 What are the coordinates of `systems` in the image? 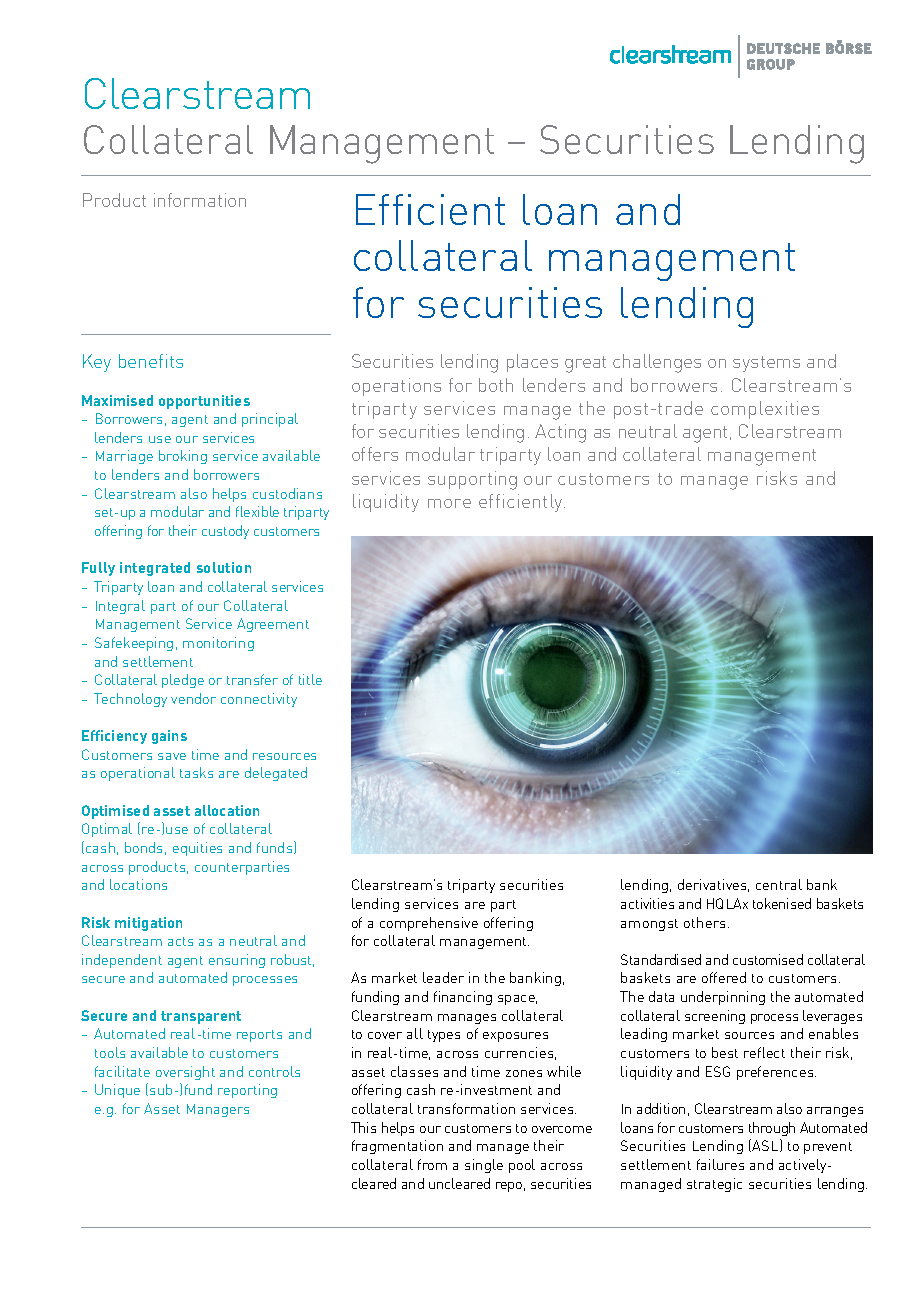 It's located at (766, 364).
